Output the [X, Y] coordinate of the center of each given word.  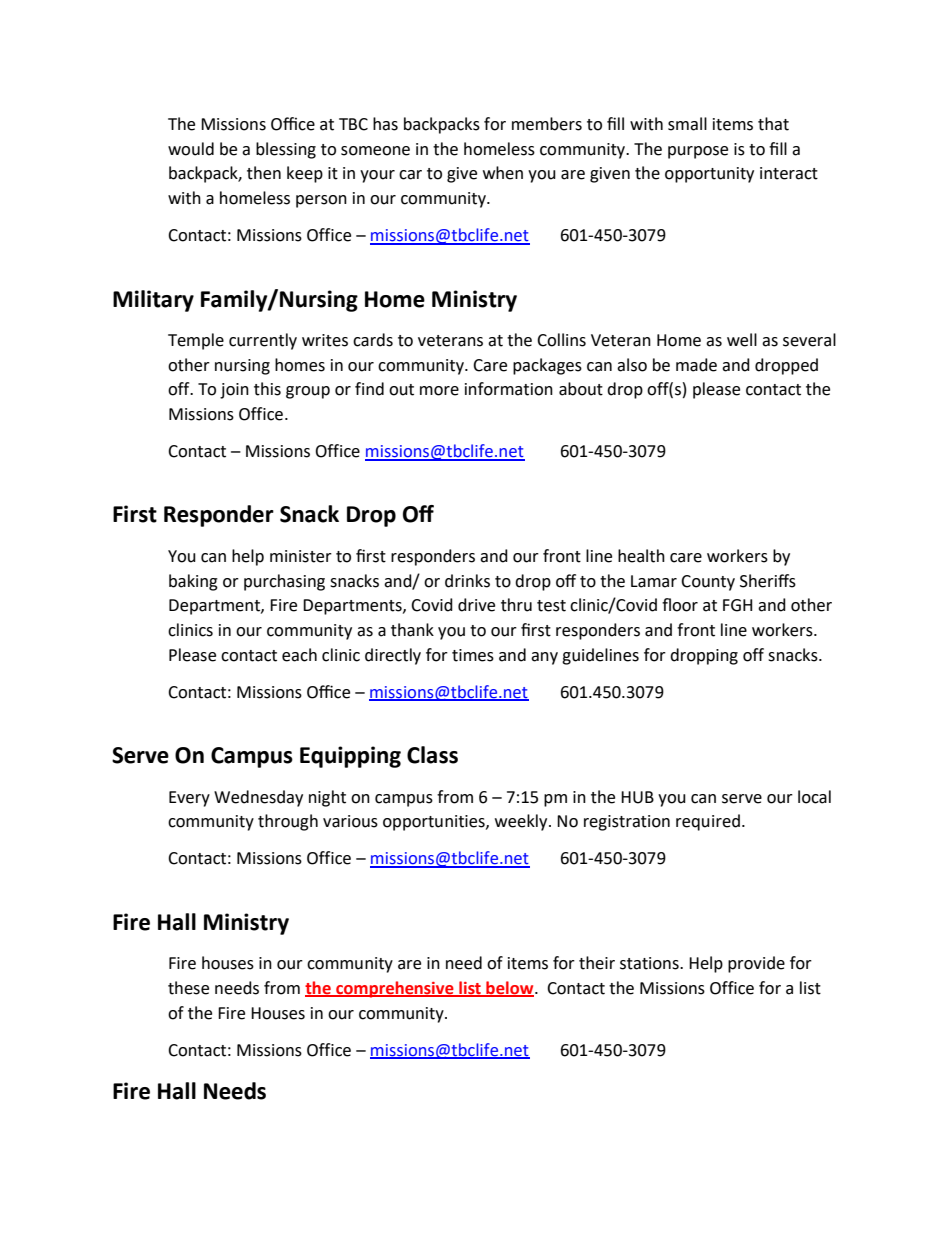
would [191, 149]
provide [756, 964]
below [510, 989]
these [188, 988]
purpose [698, 152]
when [503, 173]
